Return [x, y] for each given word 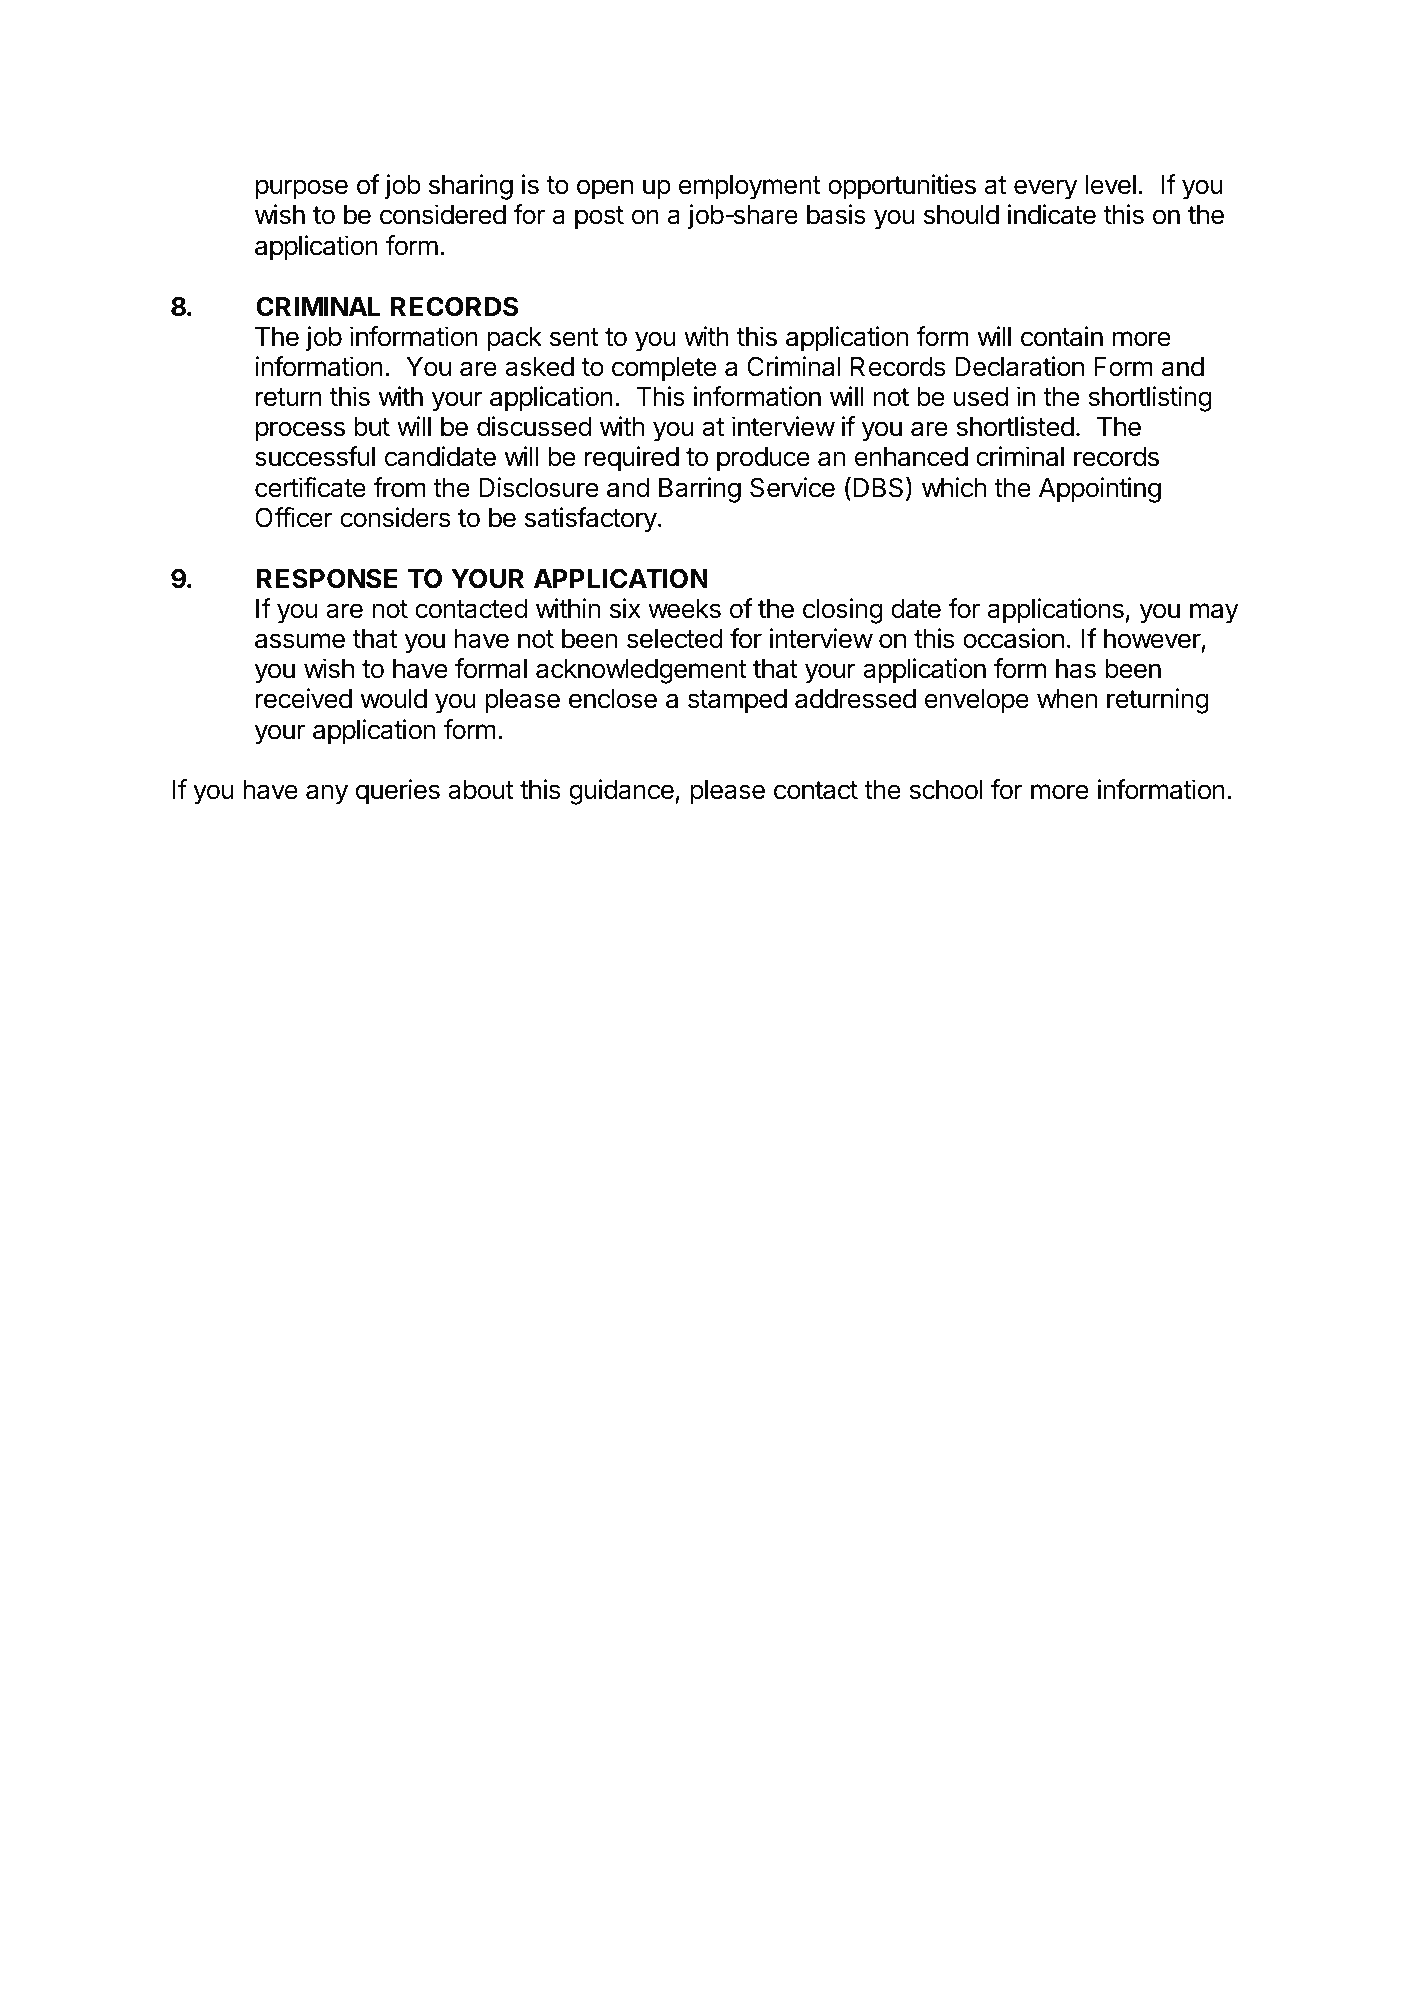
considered [443, 214]
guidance [622, 792]
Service [792, 487]
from [399, 487]
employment [750, 187]
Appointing [1100, 490]
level [1110, 185]
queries [398, 792]
